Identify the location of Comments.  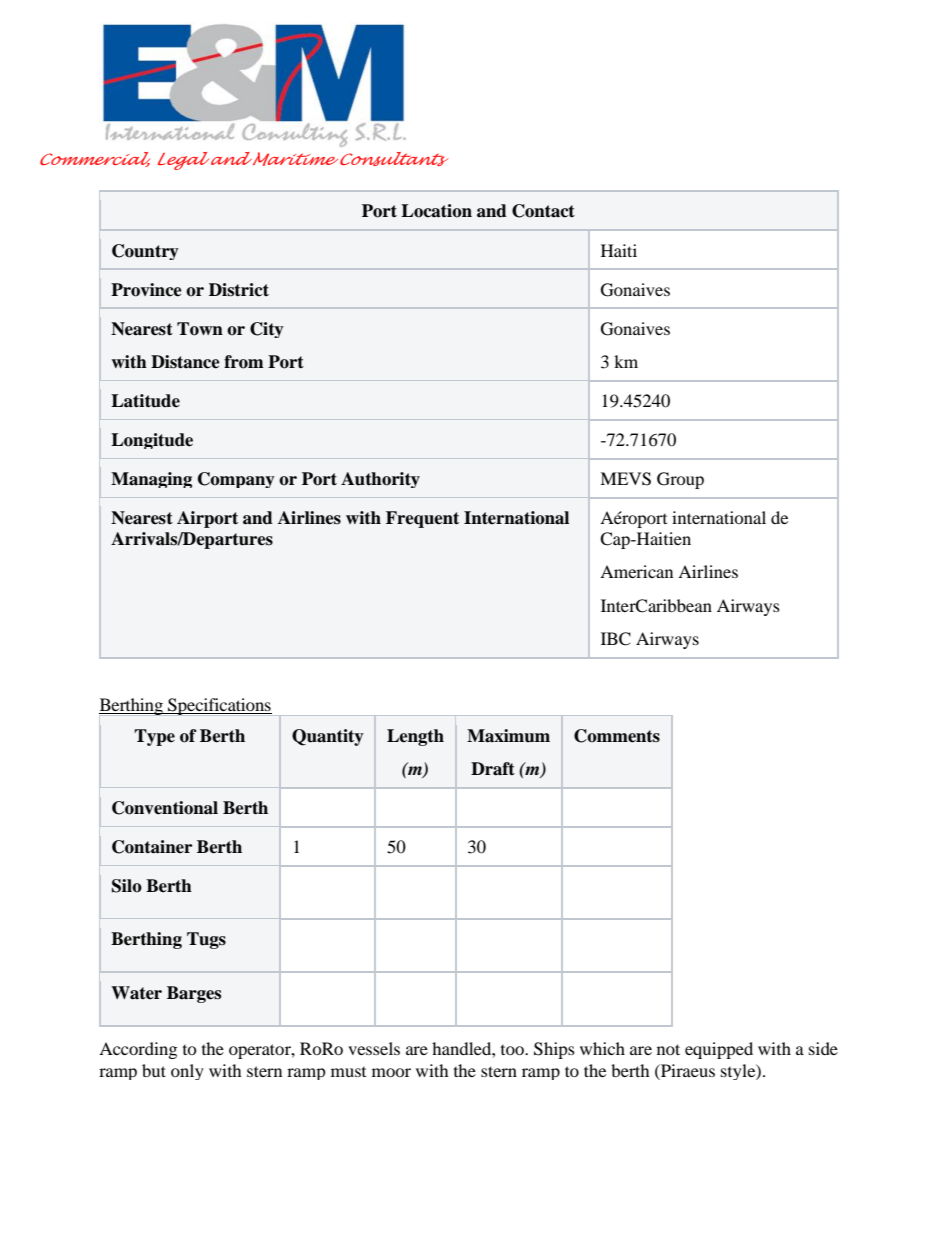
(617, 736).
